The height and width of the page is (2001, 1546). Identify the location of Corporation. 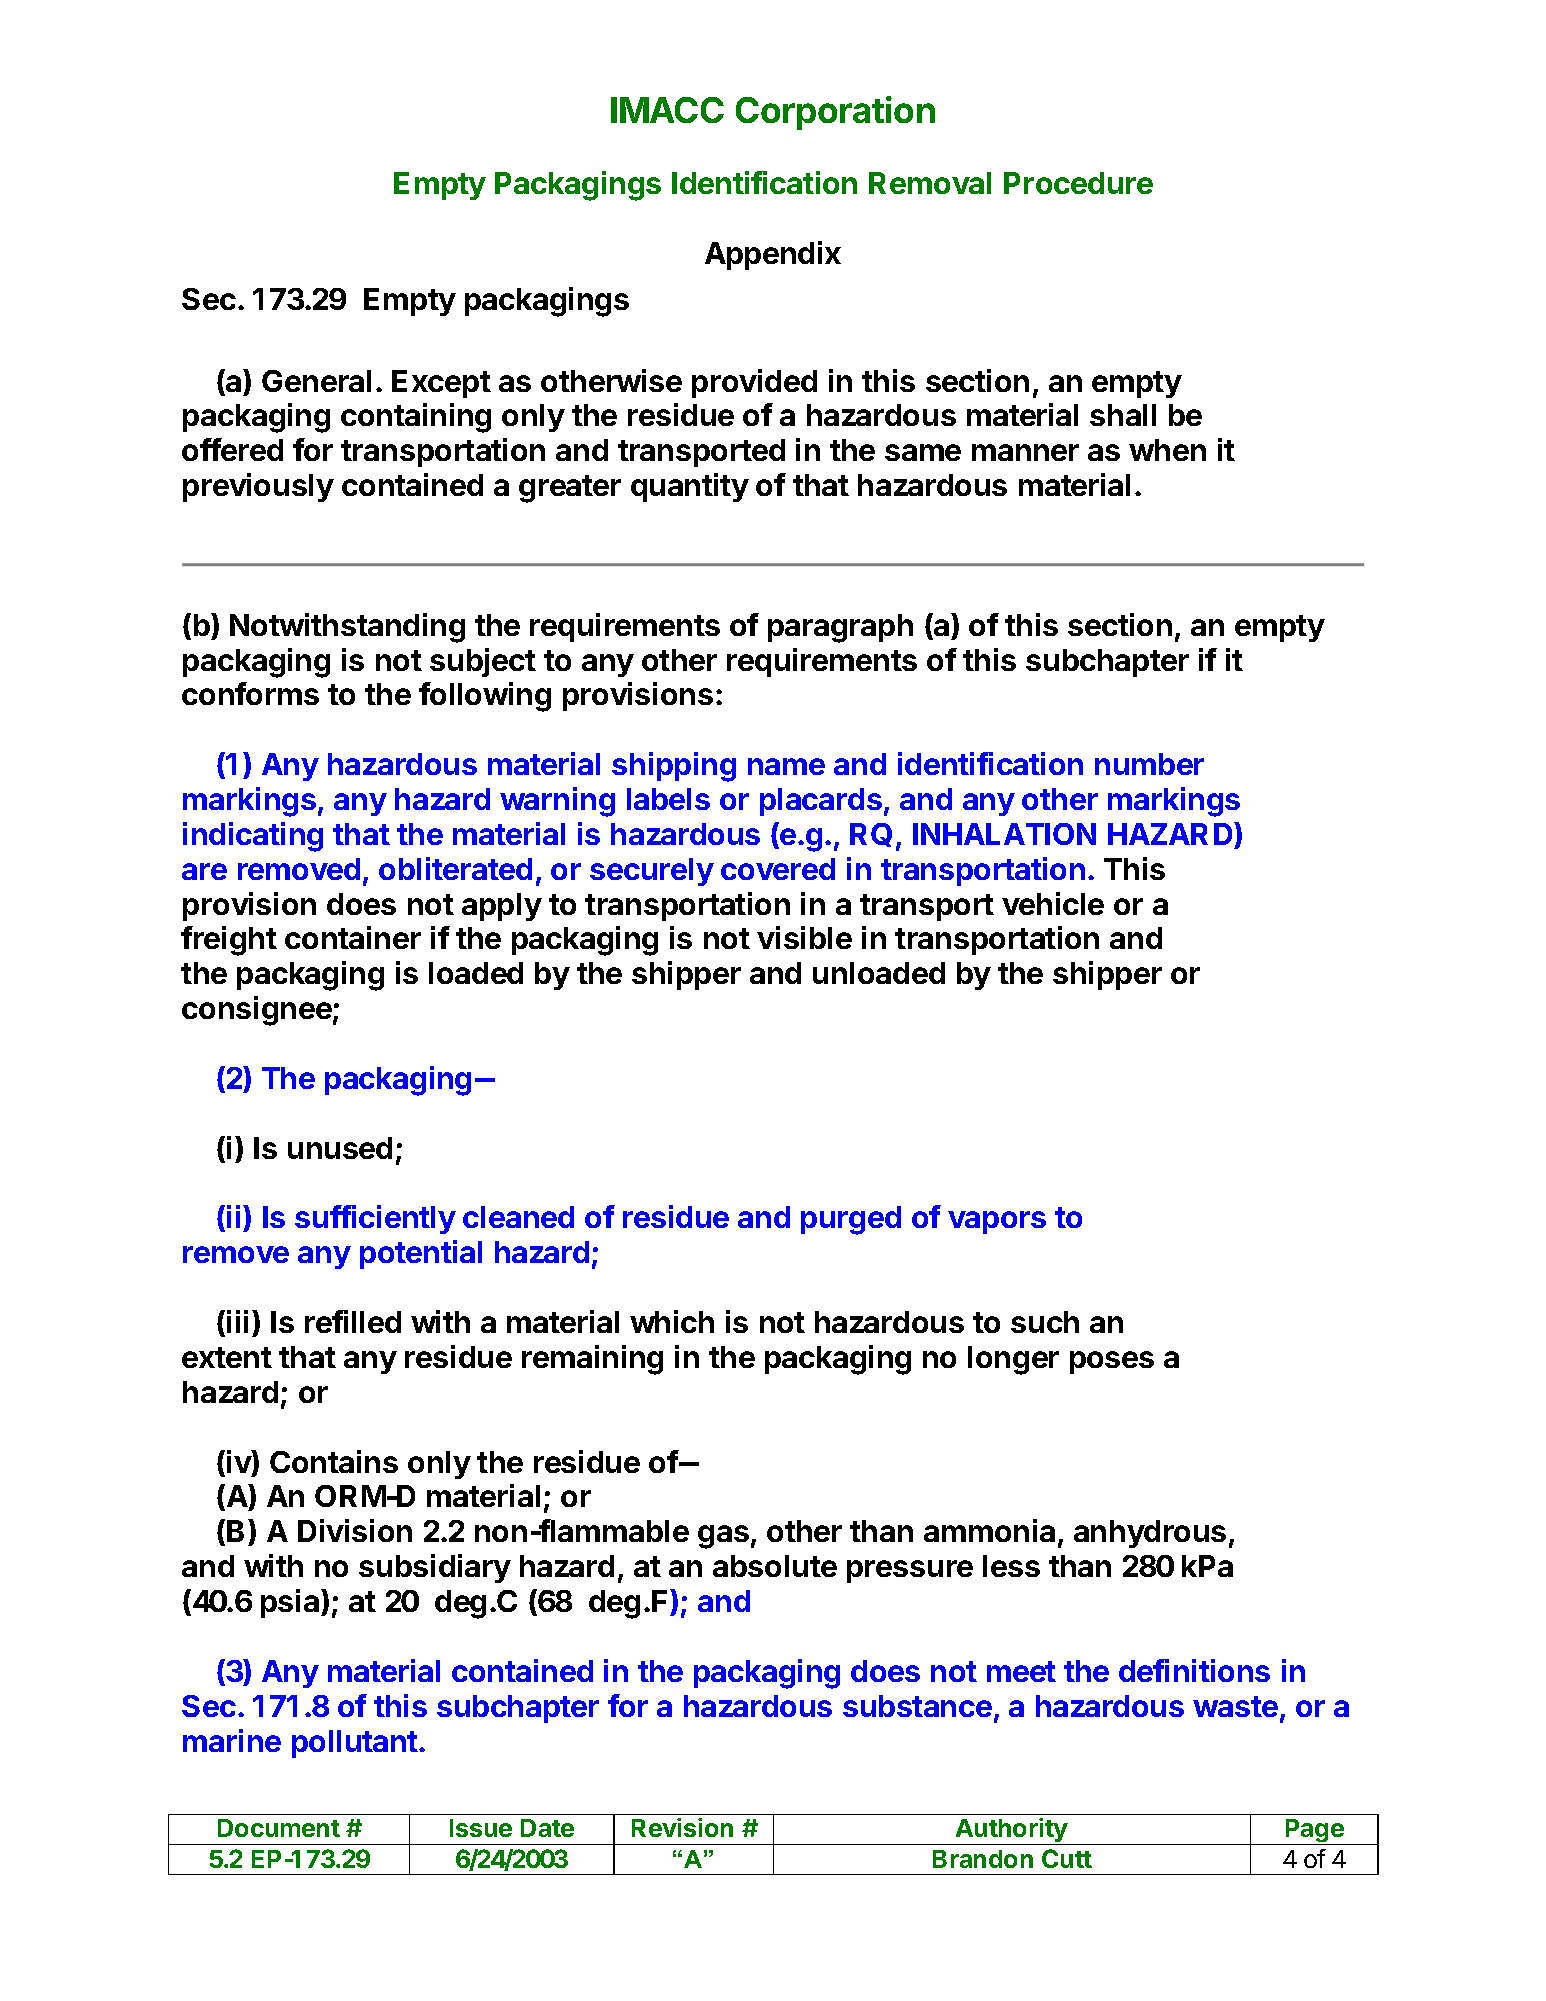
(835, 113).
